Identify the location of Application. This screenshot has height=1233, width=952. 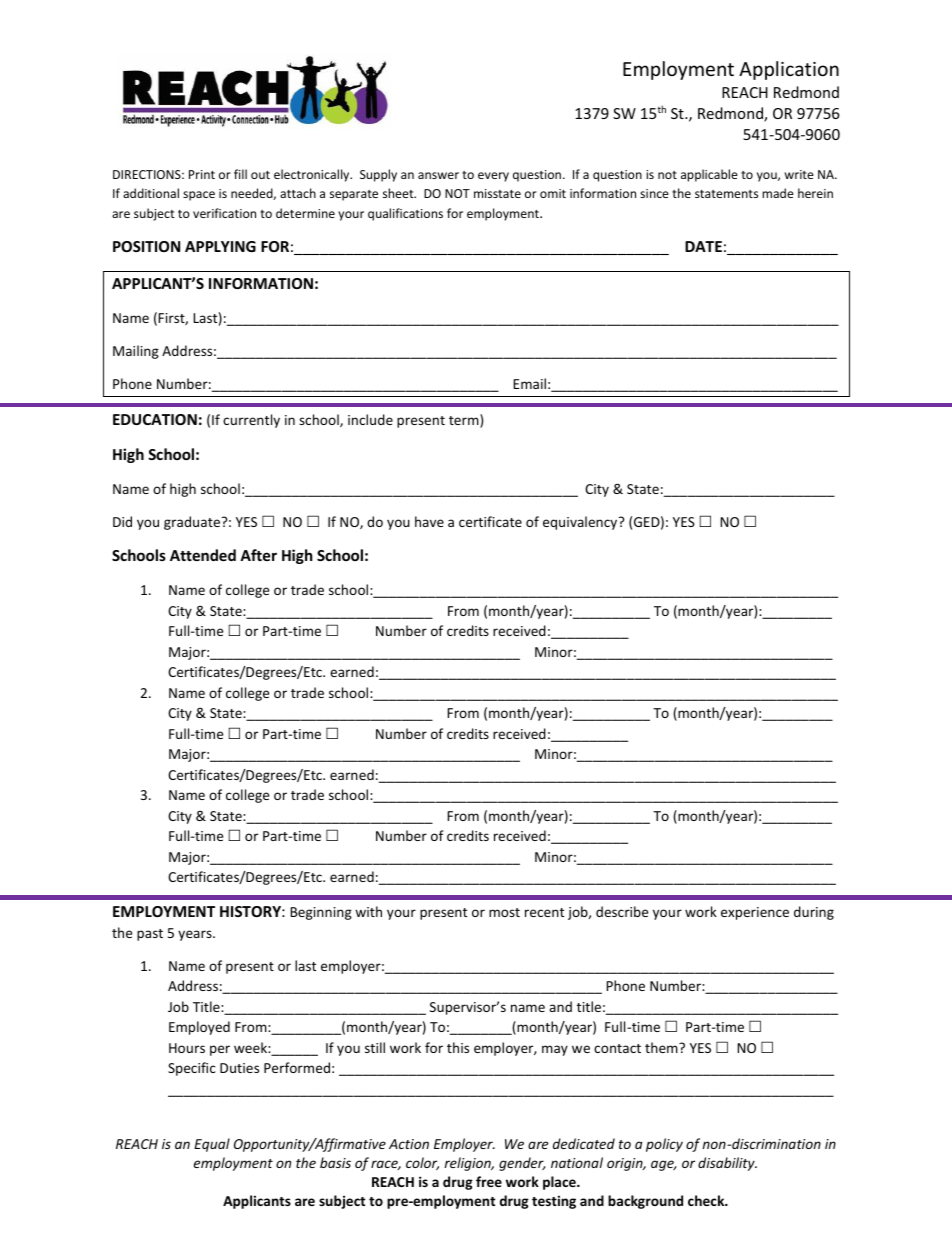
(789, 70).
